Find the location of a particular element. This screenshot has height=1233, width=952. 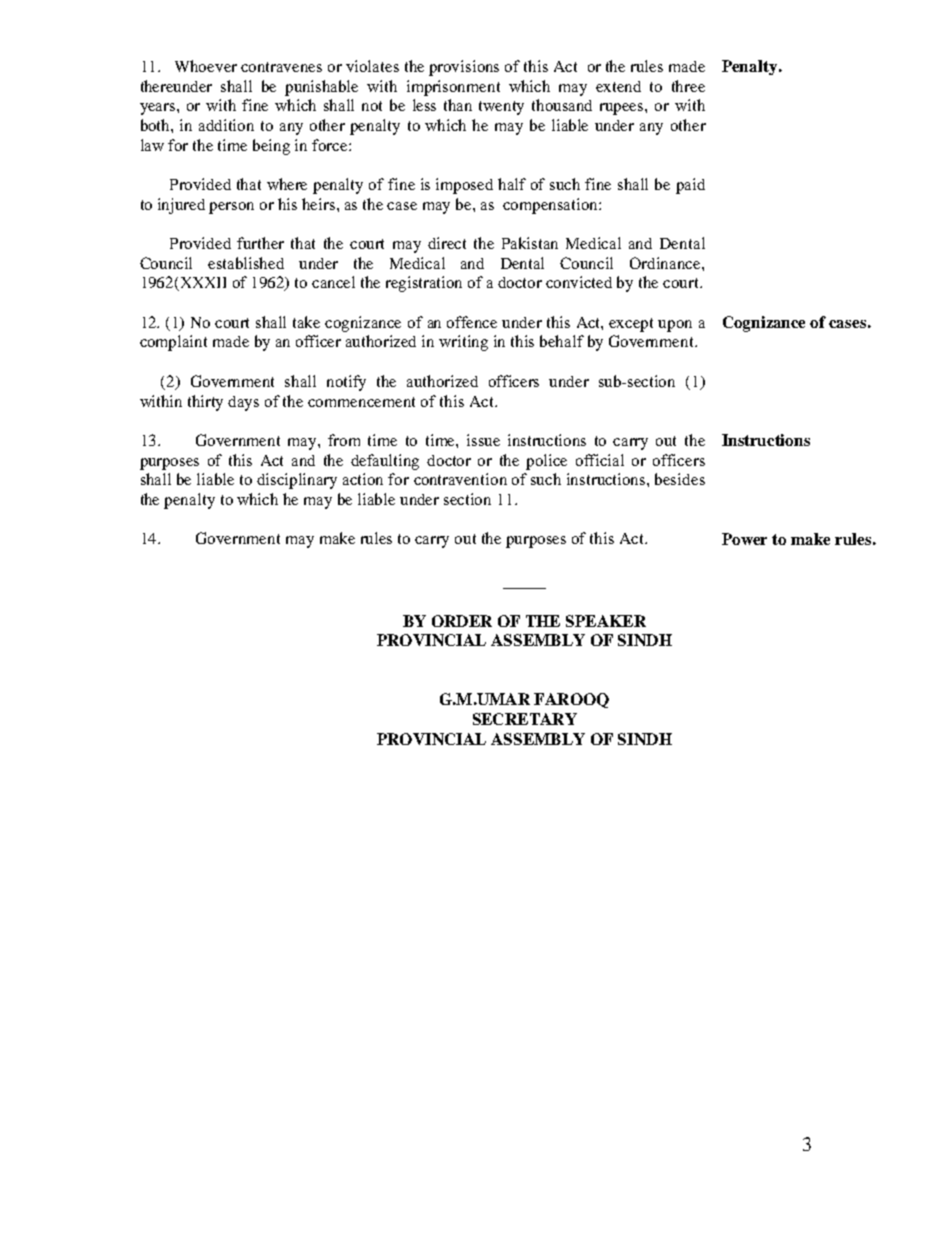

established is located at coordinates (246, 263).
